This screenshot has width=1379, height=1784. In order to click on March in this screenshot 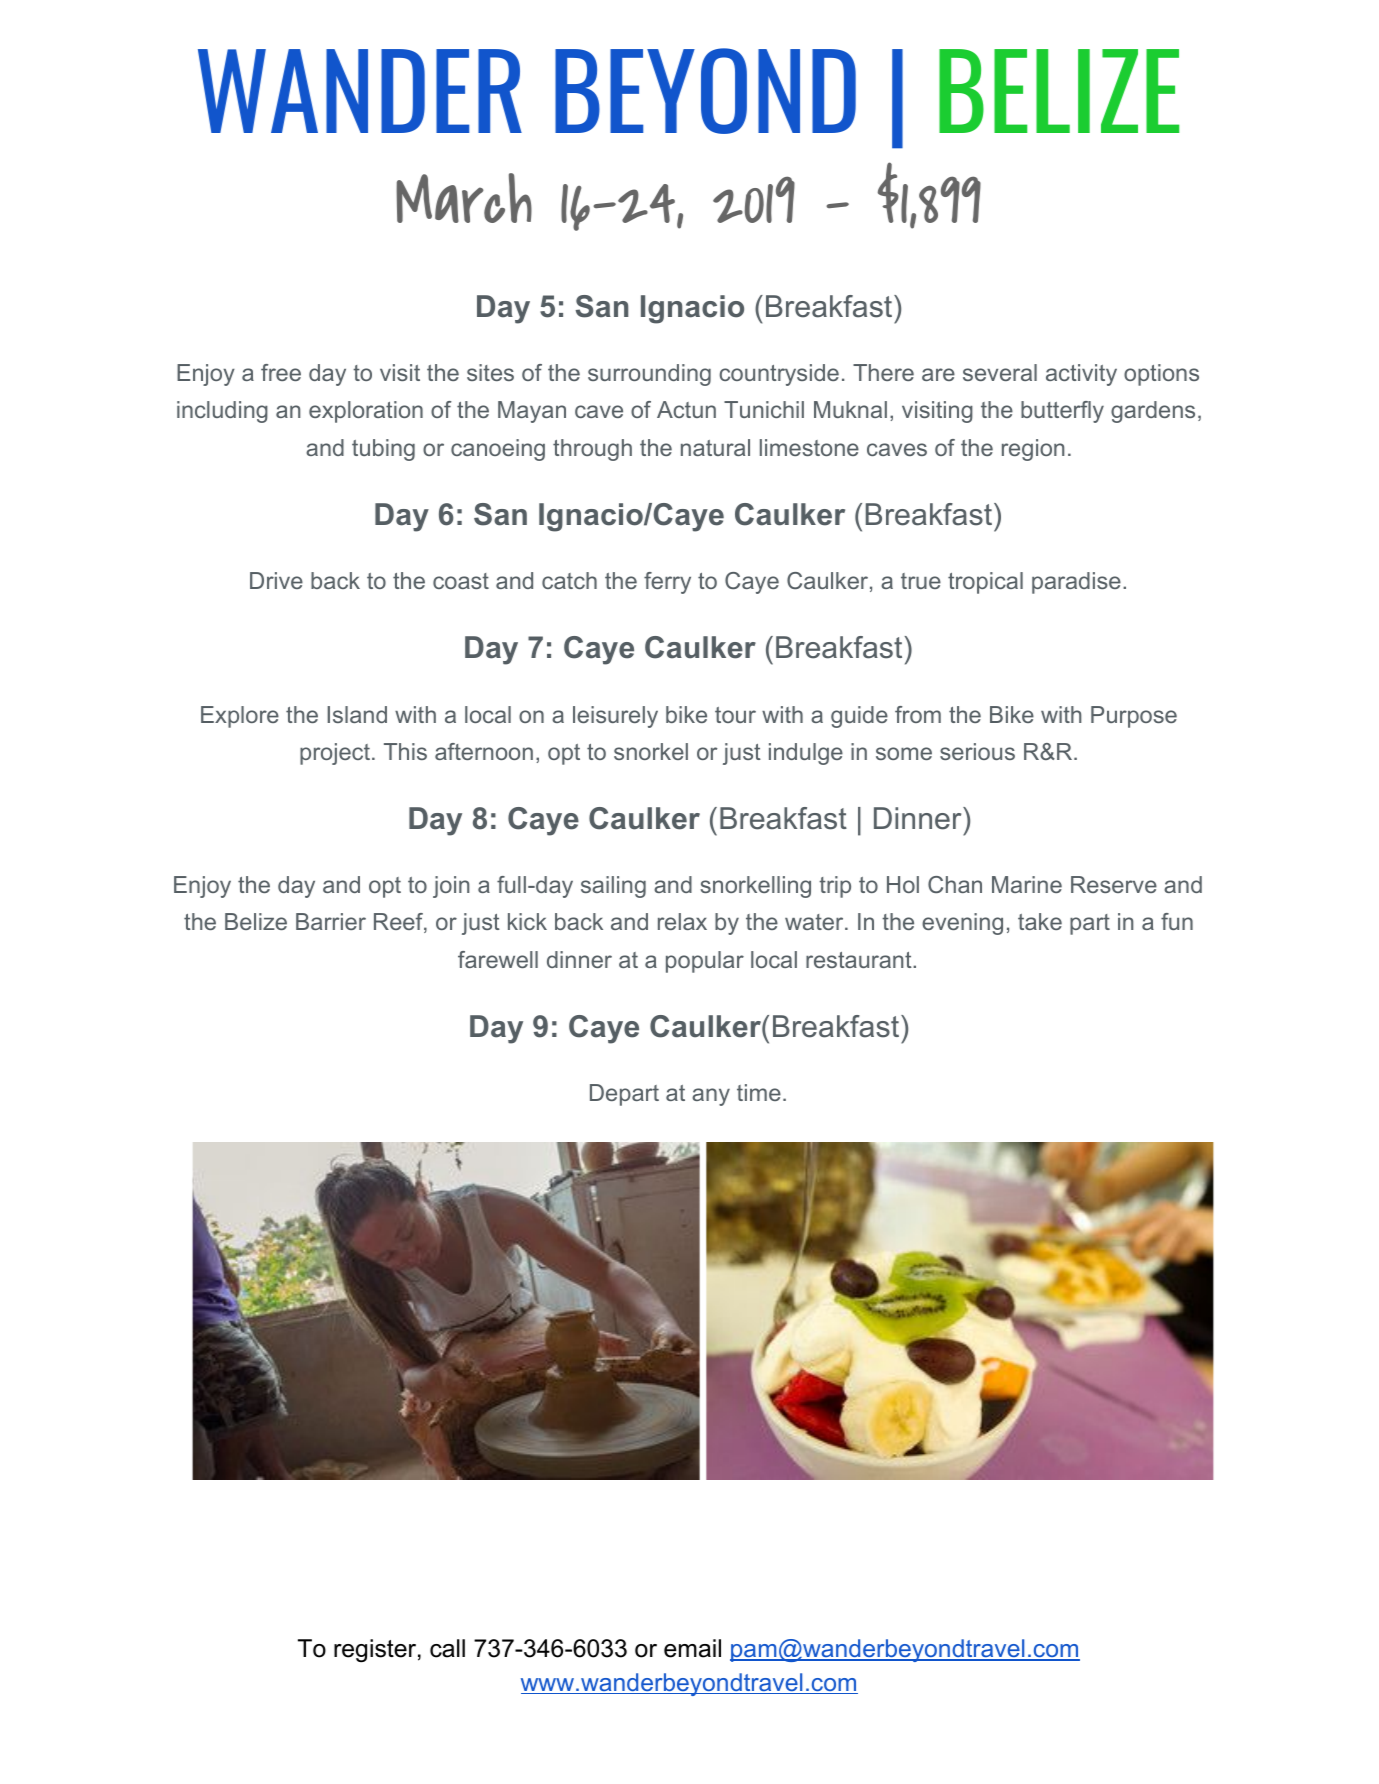, I will do `click(464, 198)`.
